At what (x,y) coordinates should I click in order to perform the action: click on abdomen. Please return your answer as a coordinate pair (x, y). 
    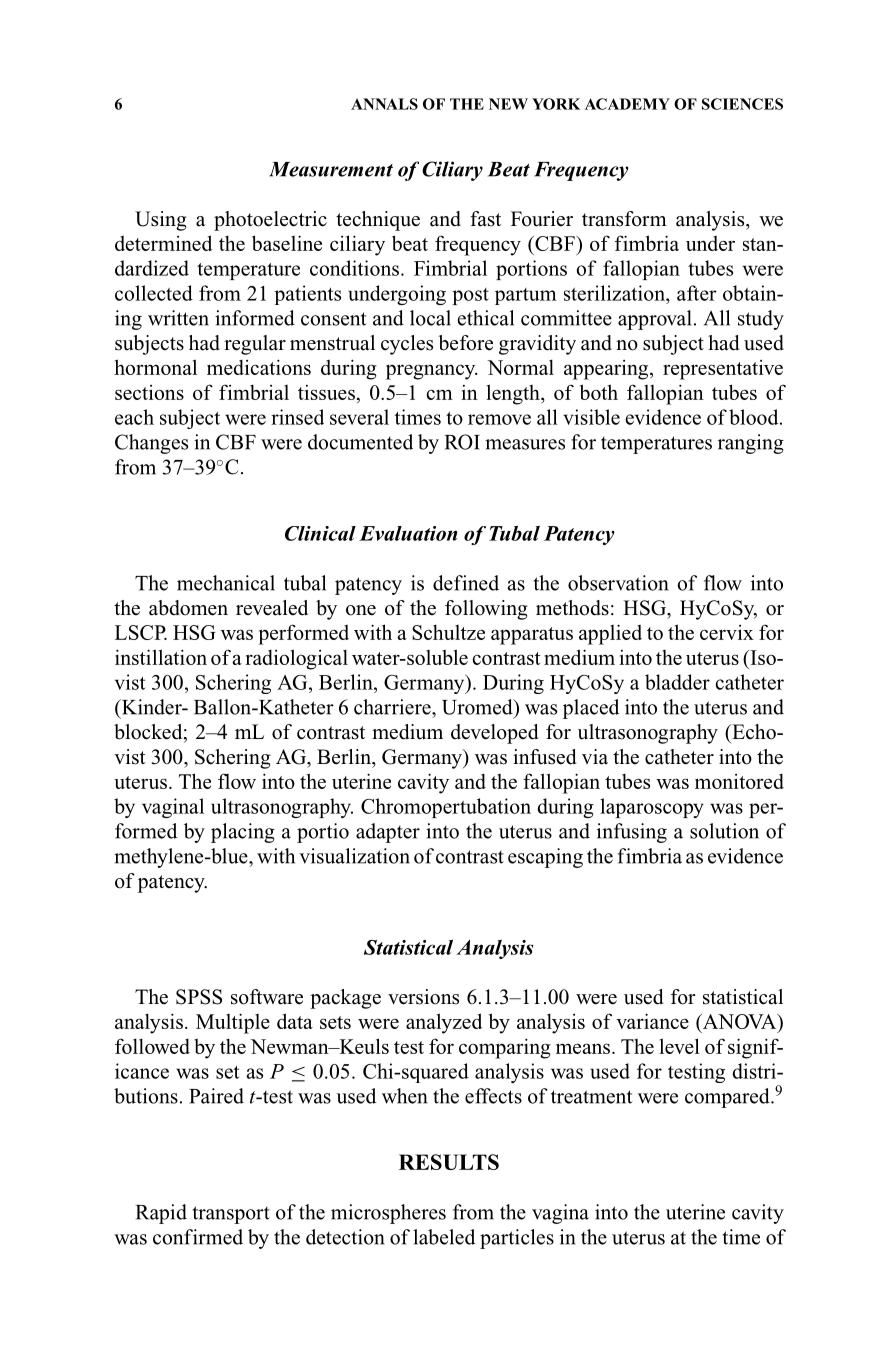
    Looking at the image, I should click on (188, 608).
